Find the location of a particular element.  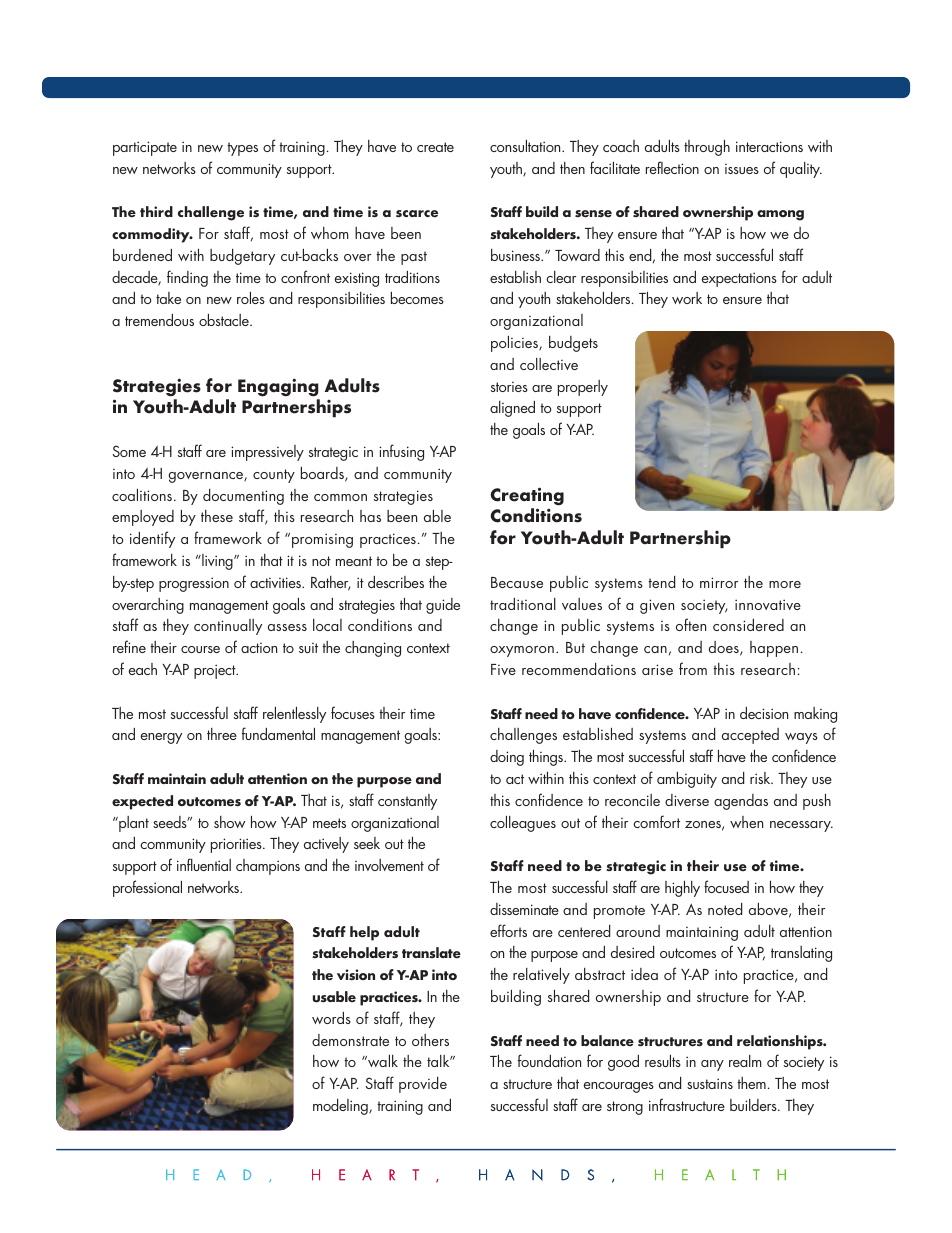

three is located at coordinates (222, 734).
